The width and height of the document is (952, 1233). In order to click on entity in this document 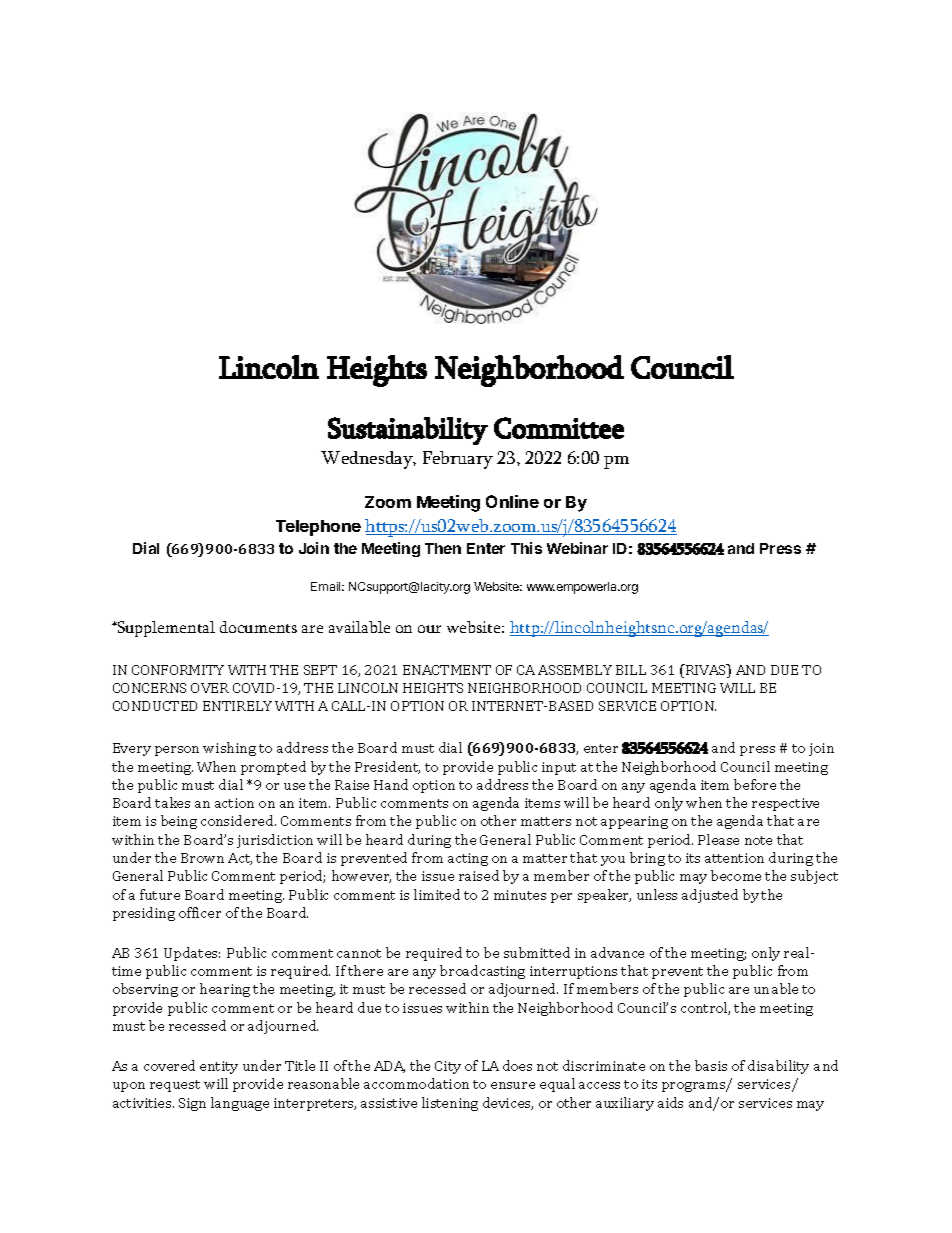, I will do `click(219, 1067)`.
